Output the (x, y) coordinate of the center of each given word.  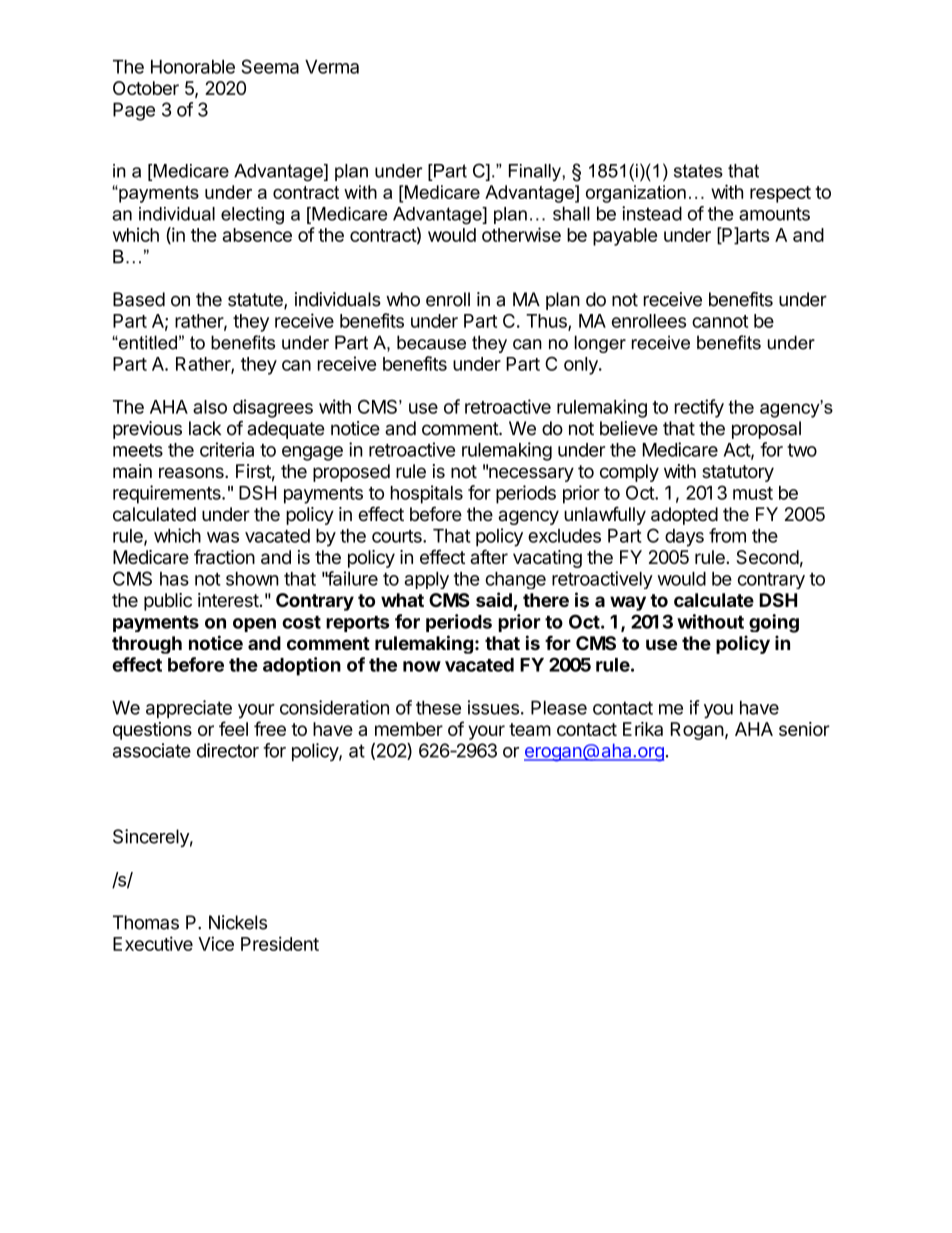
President (280, 943)
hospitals (427, 494)
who (403, 299)
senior (804, 729)
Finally (536, 172)
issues (493, 707)
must (753, 493)
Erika (643, 729)
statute (256, 301)
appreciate (189, 709)
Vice (216, 943)
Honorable (193, 67)
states (698, 171)
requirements (168, 494)
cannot (720, 321)
